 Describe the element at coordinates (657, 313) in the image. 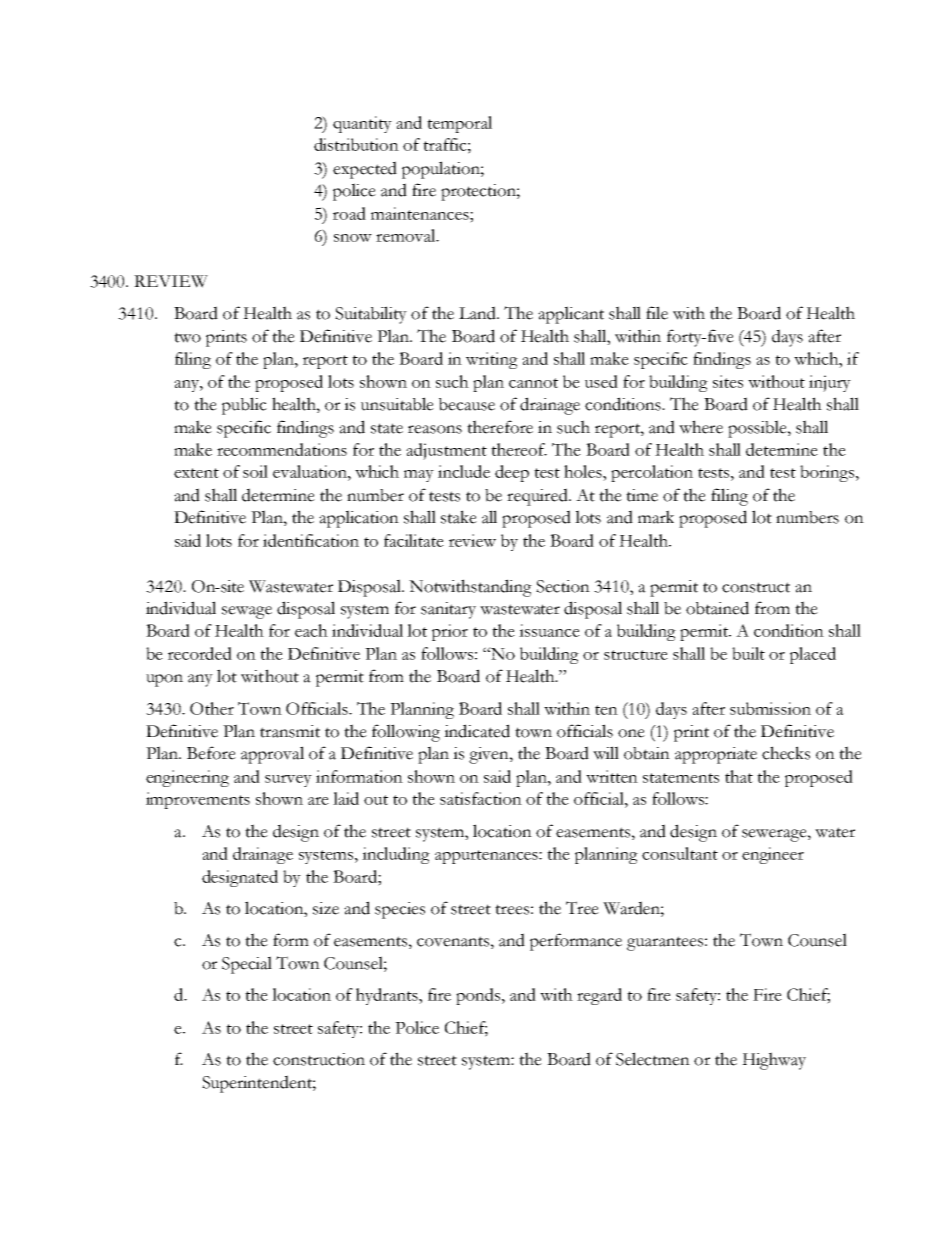

I see `file` at that location.
